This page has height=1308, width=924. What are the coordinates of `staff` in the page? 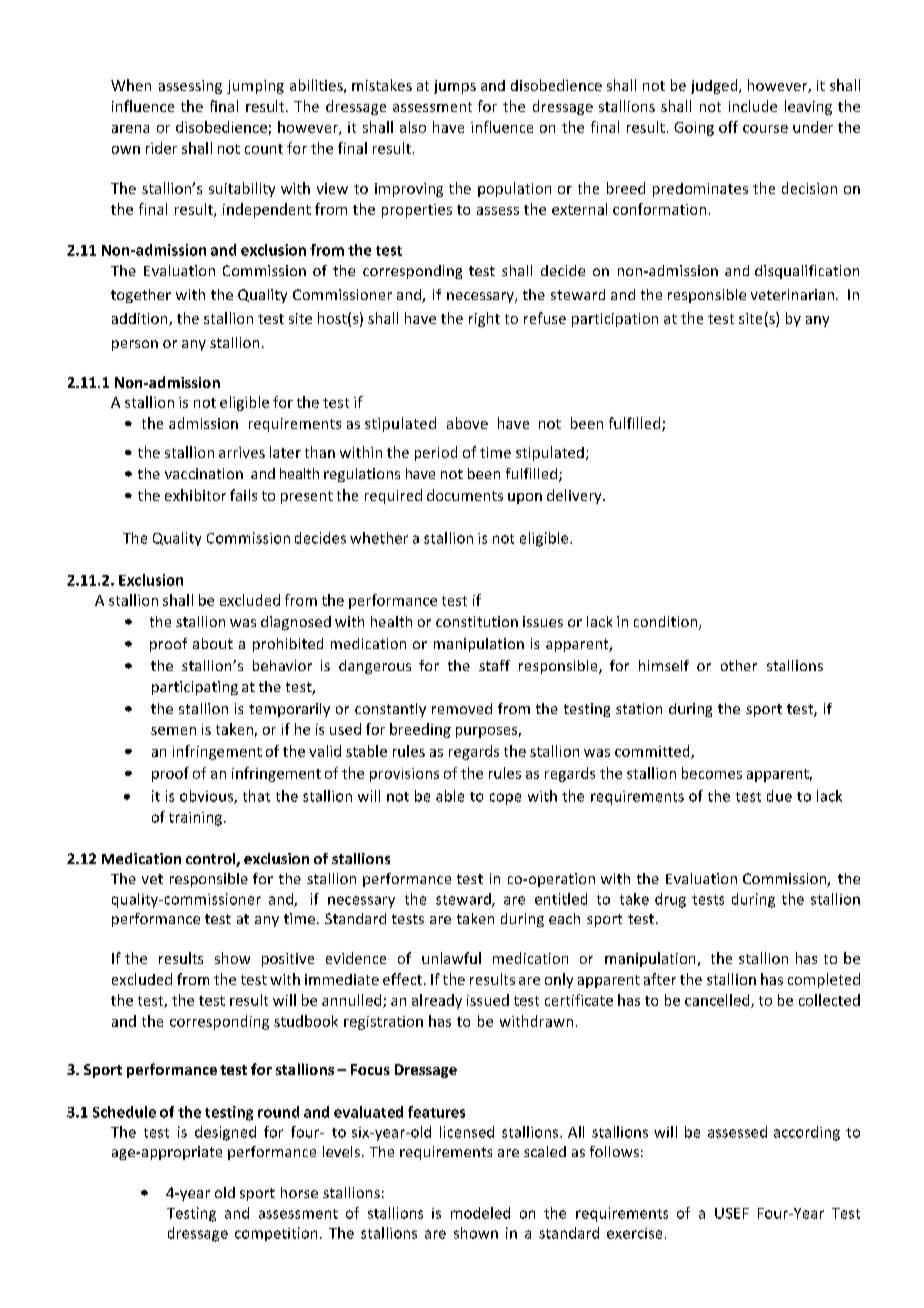 It's located at (494, 665).
